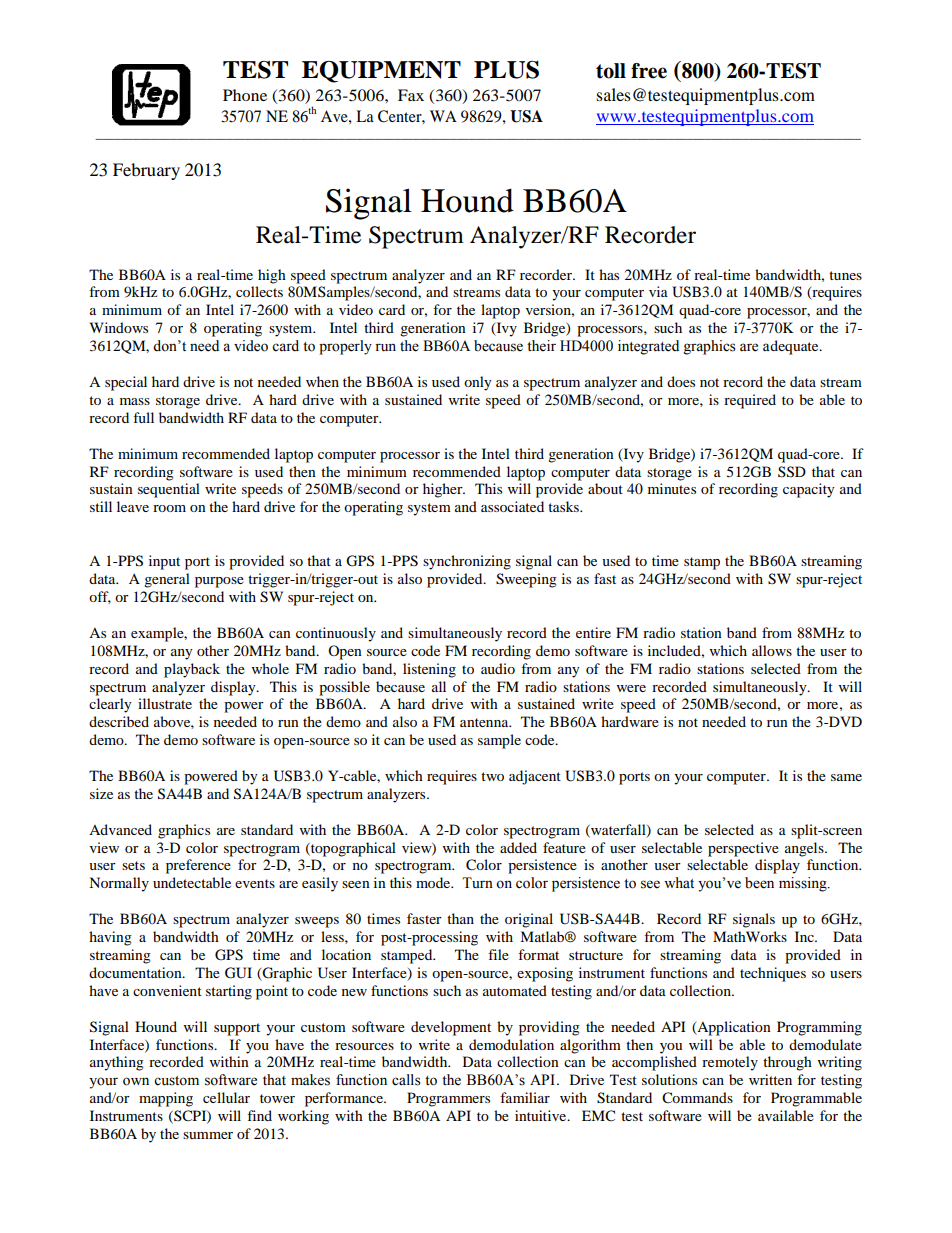 The image size is (952, 1233). What do you see at coordinates (649, 71) in the screenshot?
I see `free` at bounding box center [649, 71].
